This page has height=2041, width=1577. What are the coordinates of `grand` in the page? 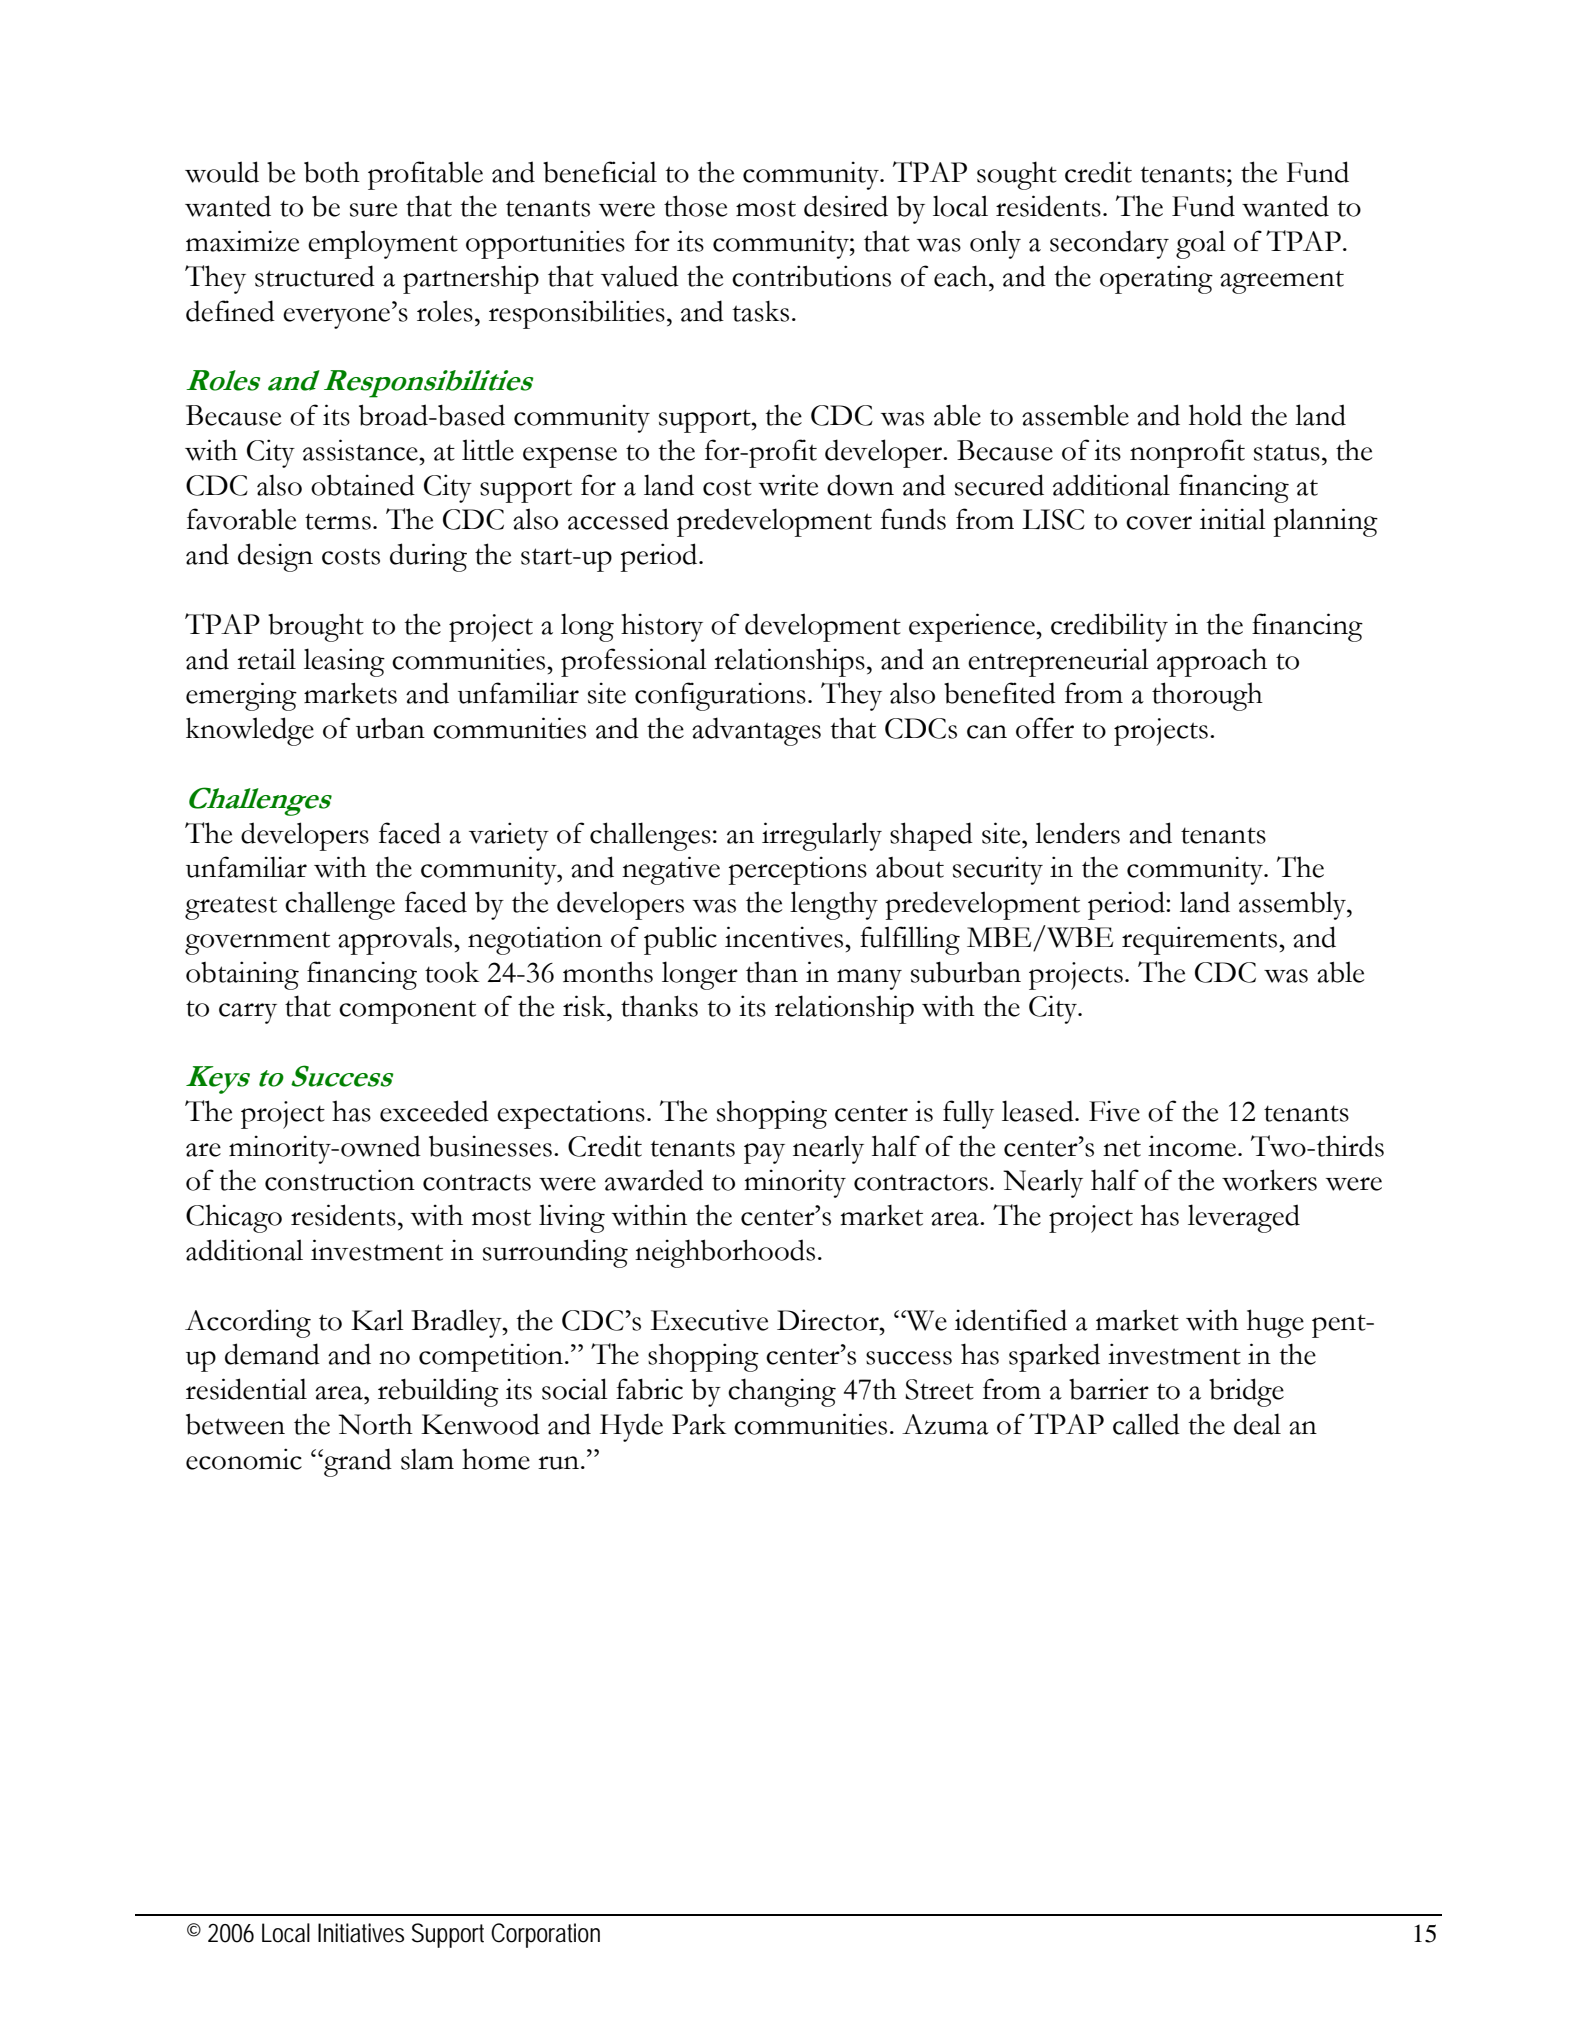 It's located at (357, 1462).
